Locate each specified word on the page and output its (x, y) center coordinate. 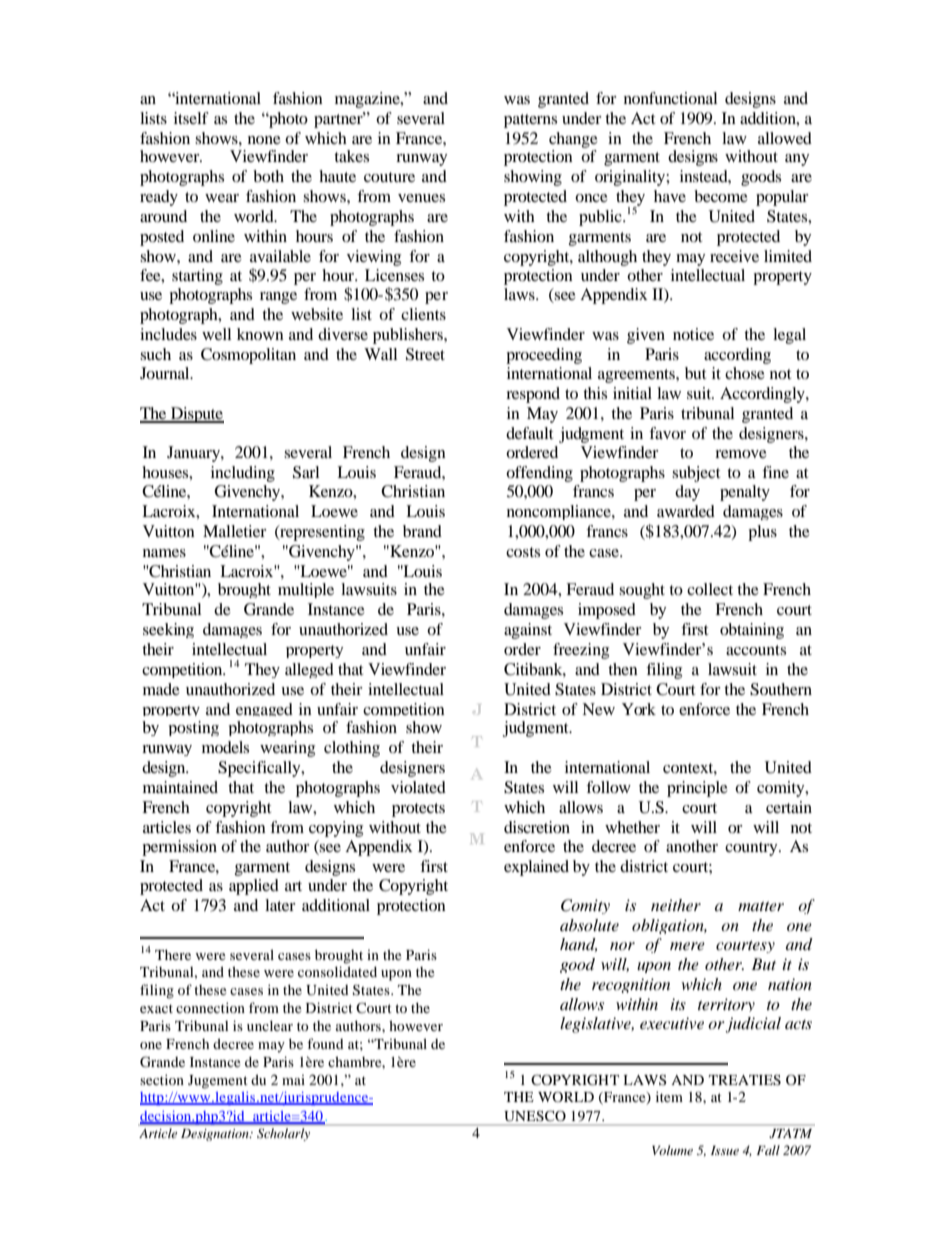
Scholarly (283, 1134)
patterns (530, 121)
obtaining (752, 631)
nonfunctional (670, 98)
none (264, 140)
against (528, 631)
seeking (168, 630)
